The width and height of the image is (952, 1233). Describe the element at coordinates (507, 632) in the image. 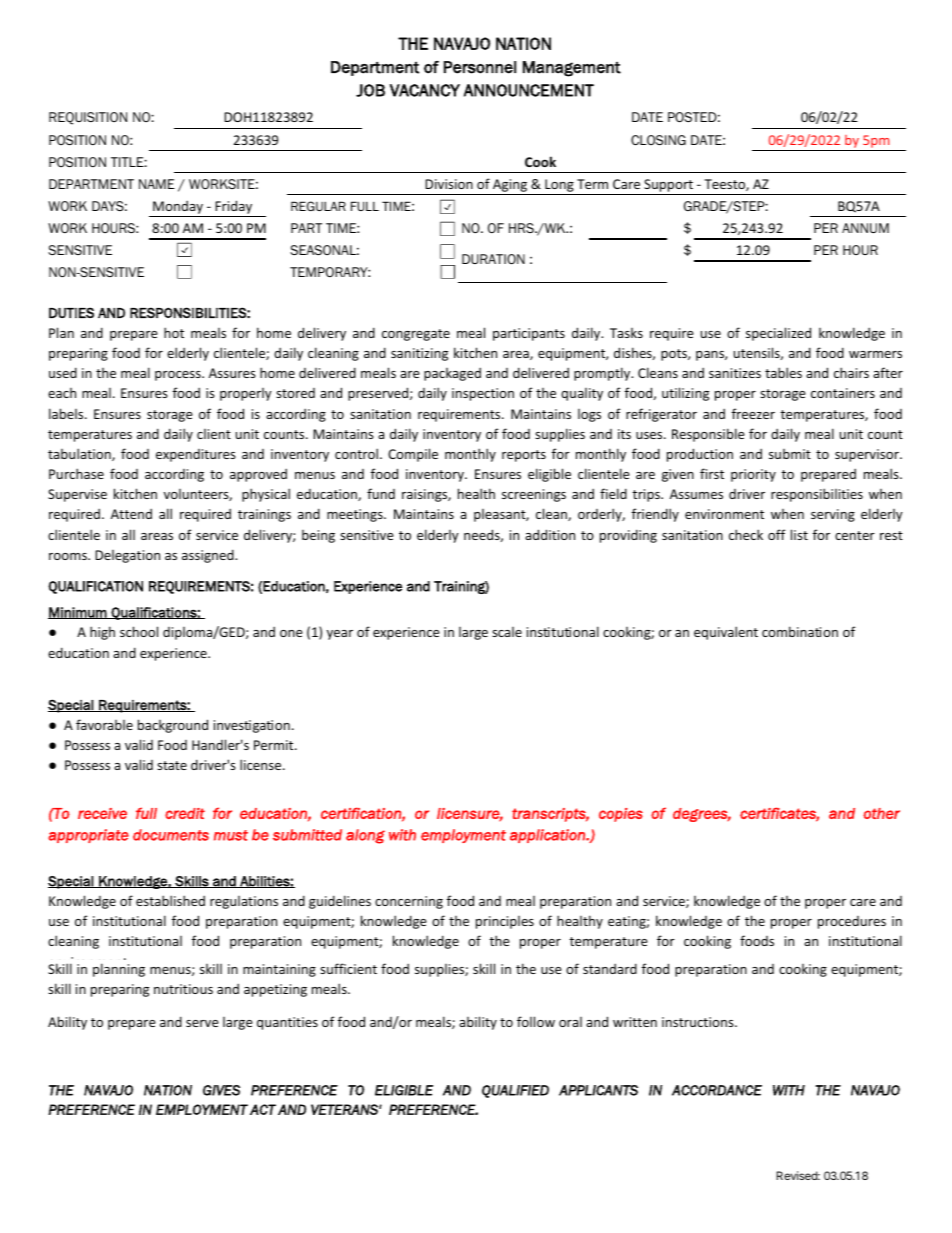

I see `scale` at that location.
